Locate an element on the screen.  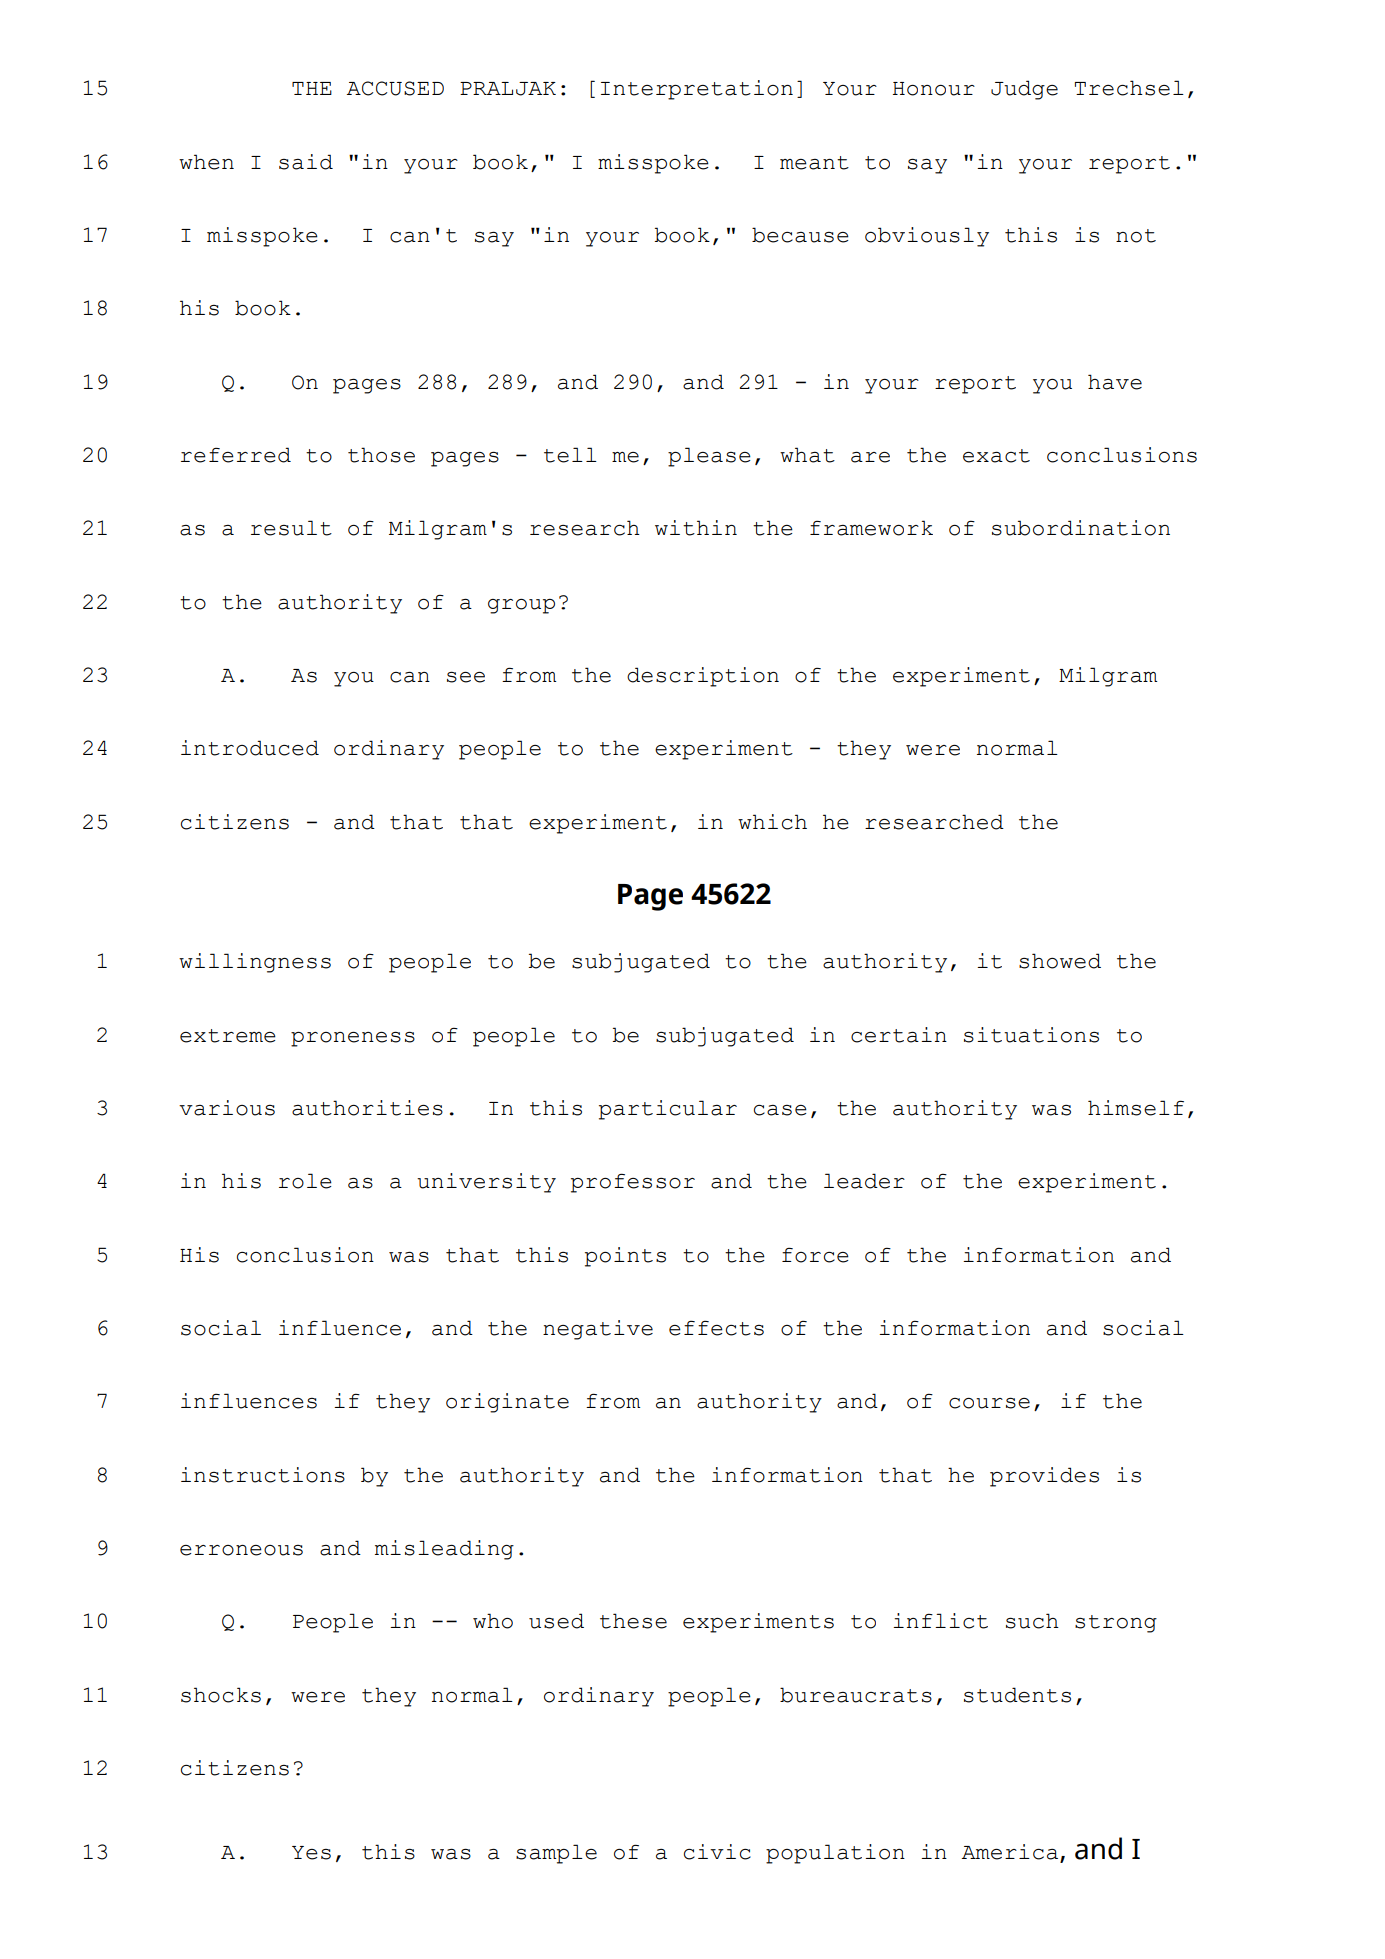
showed is located at coordinates (1060, 961).
